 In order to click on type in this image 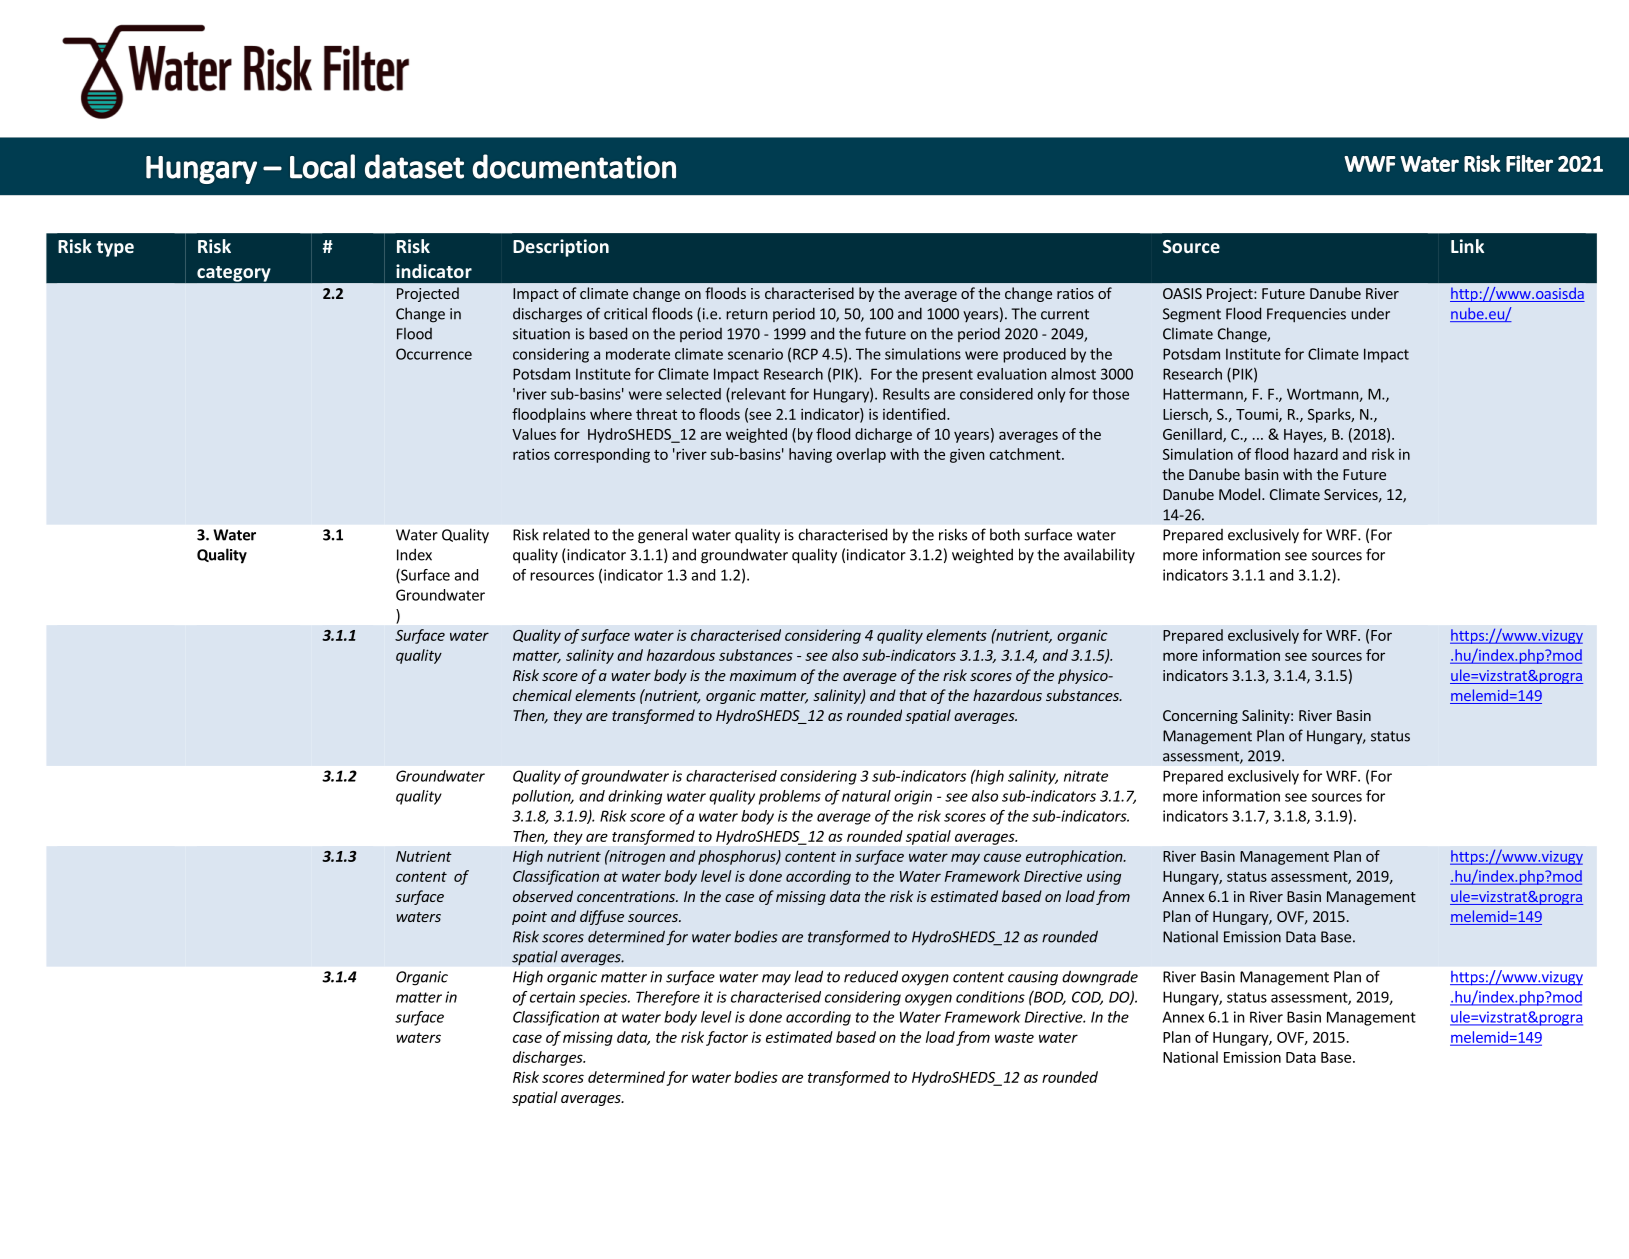, I will do `click(115, 249)`.
